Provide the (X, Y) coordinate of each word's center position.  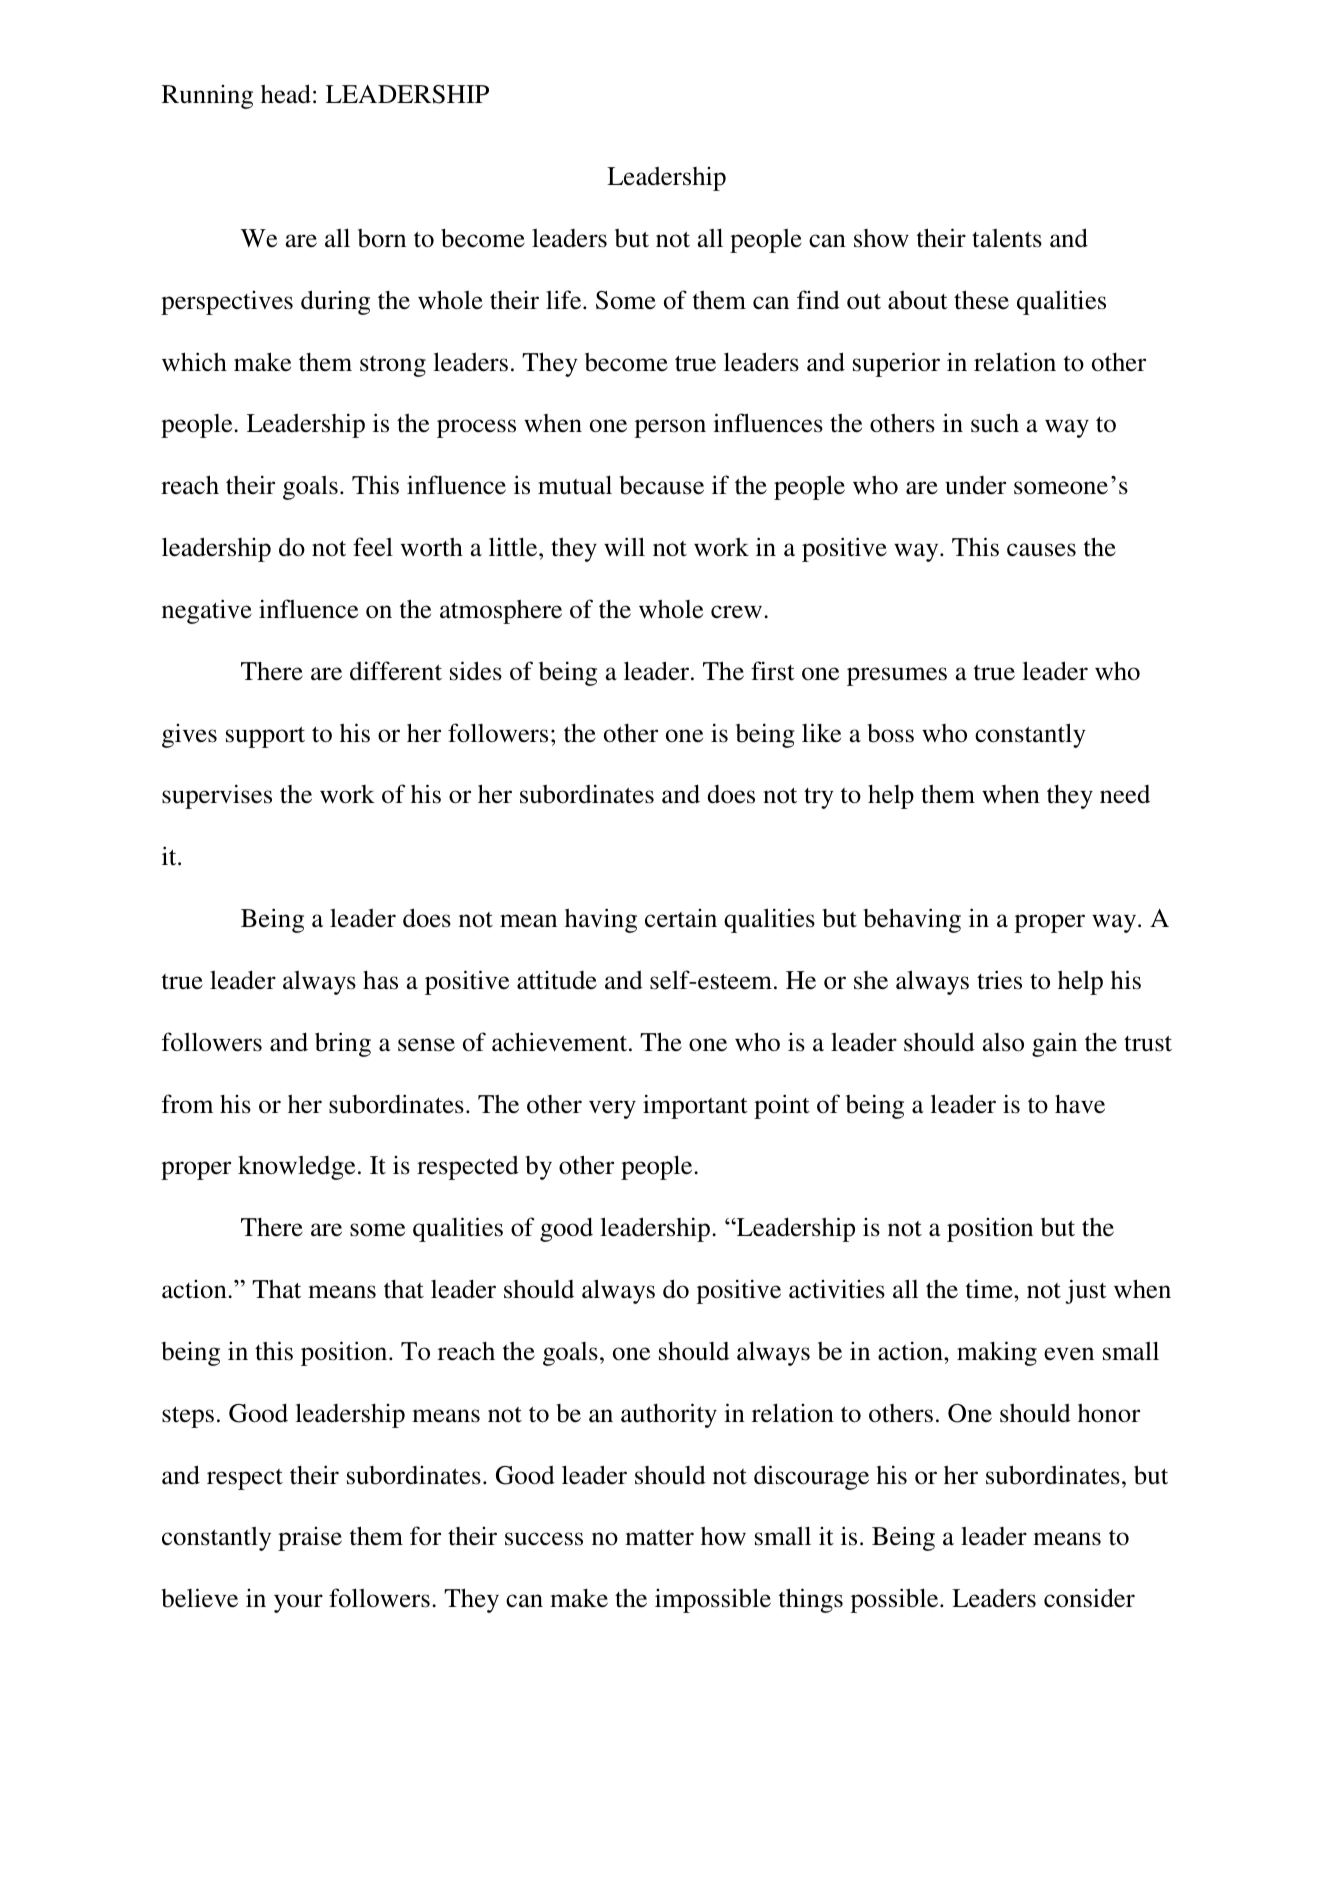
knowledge (296, 1168)
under (975, 485)
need (1125, 794)
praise (310, 1539)
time (990, 1289)
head (286, 94)
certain (681, 918)
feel (373, 547)
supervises (217, 796)
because (662, 485)
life (565, 300)
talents (1007, 238)
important (695, 1106)
